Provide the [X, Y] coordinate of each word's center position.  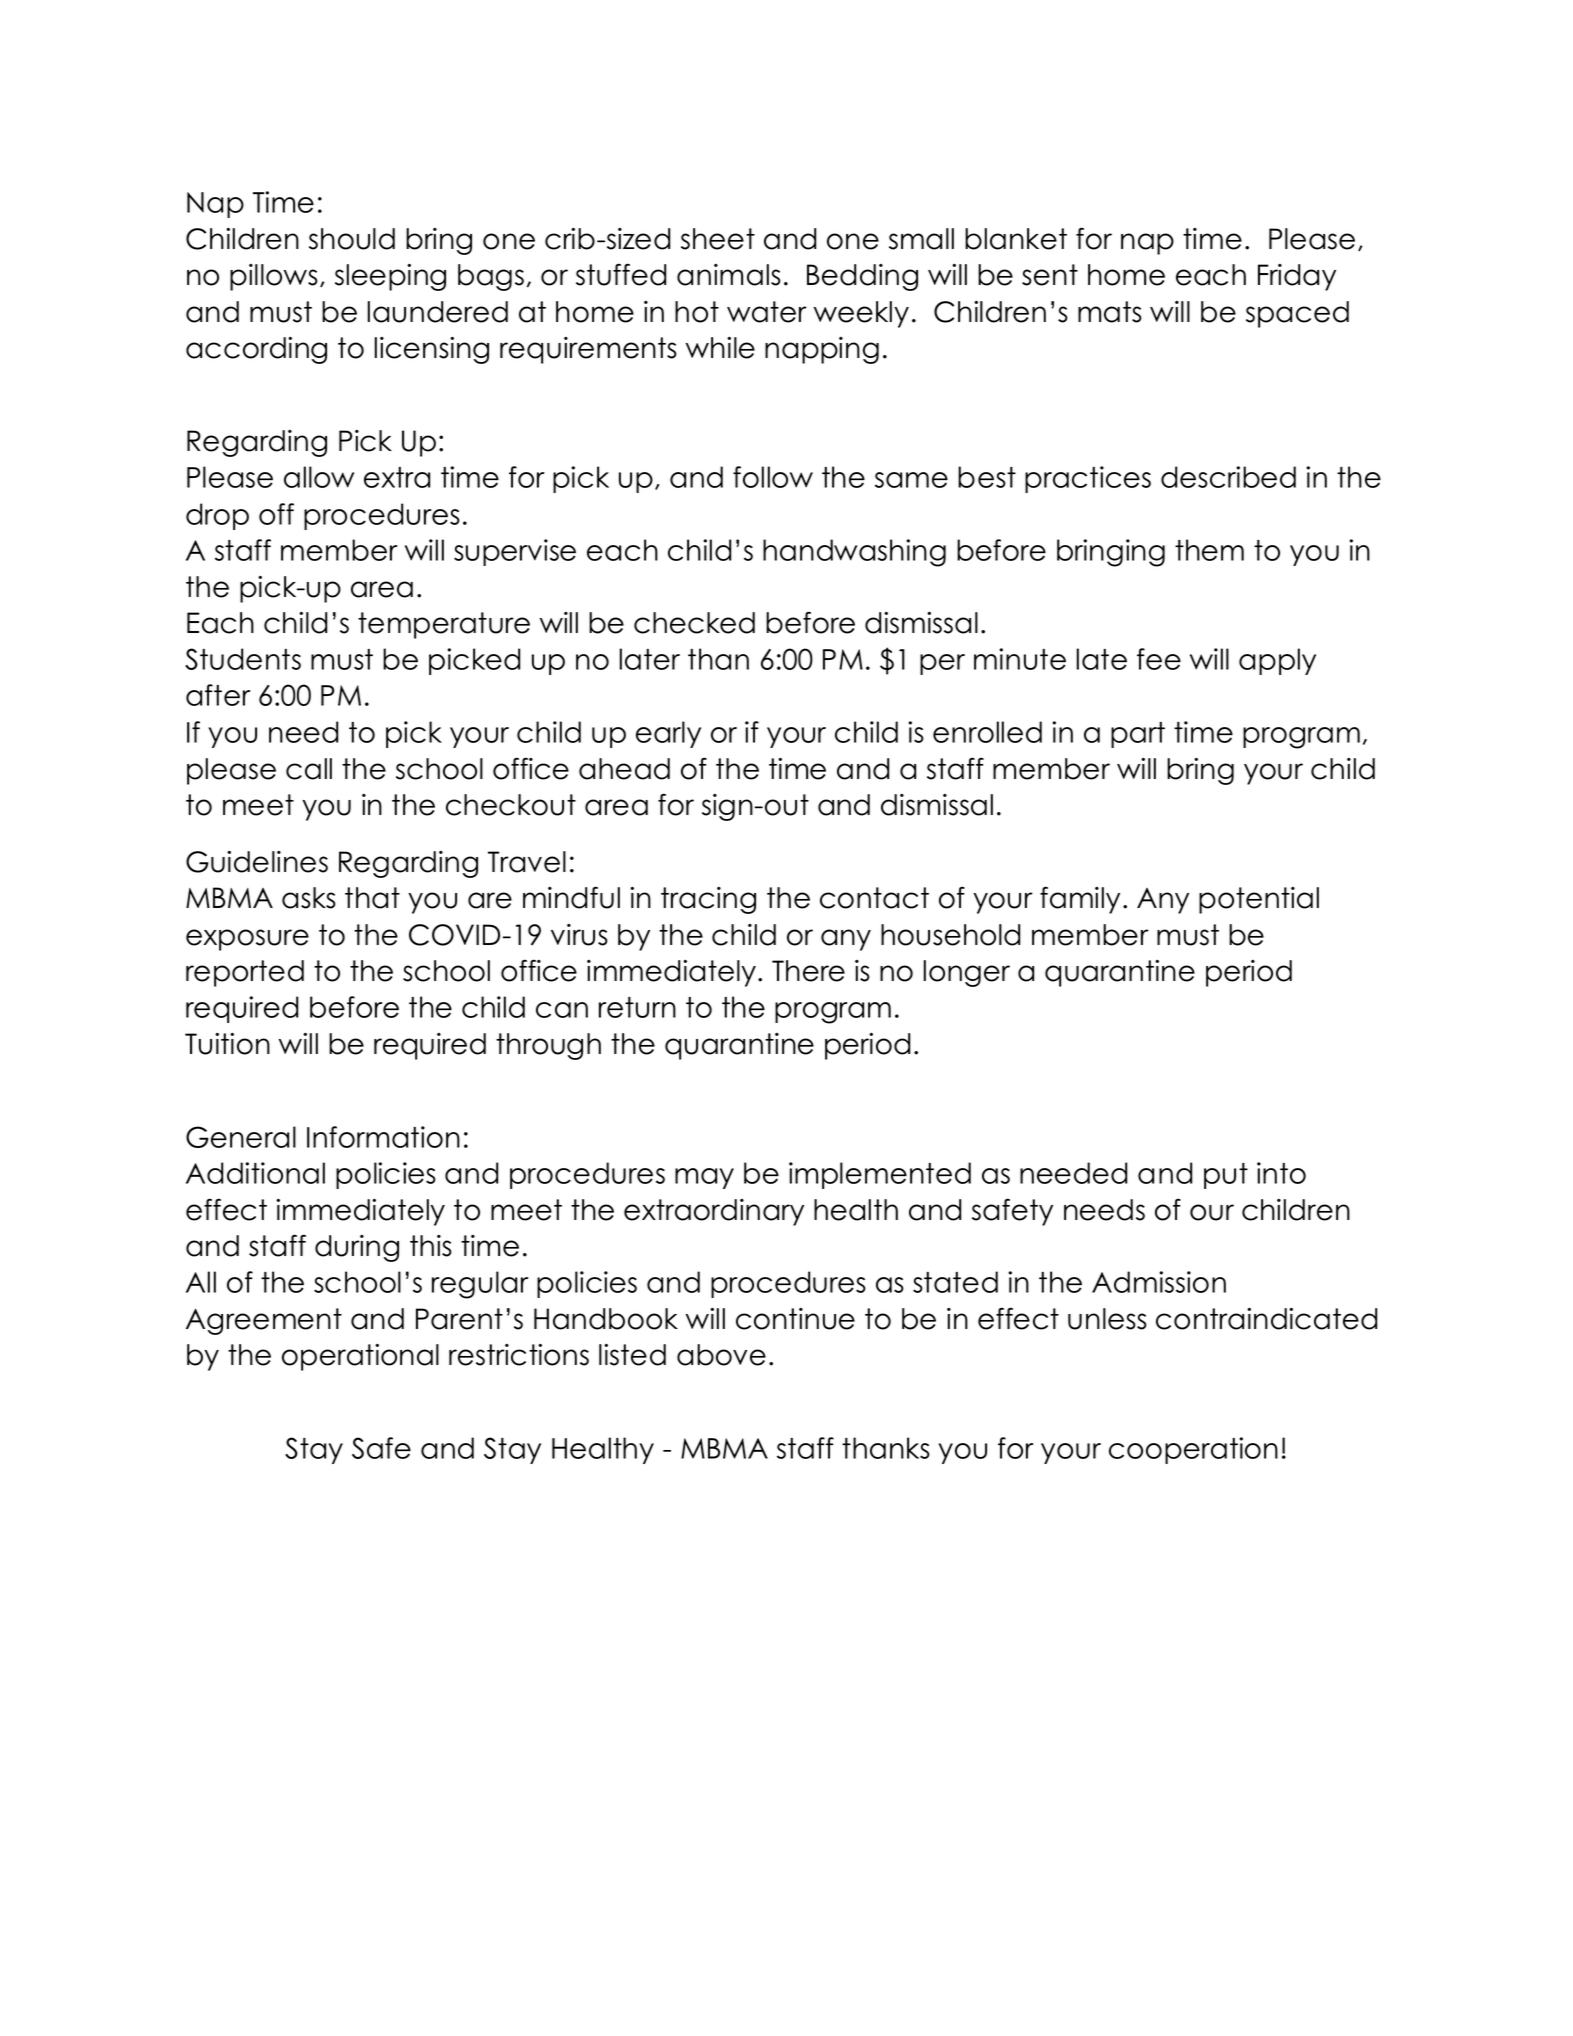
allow [319, 477]
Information [383, 1137]
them [1209, 550]
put [1226, 1176]
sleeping [390, 277]
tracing [708, 900]
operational [360, 1357]
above [721, 1355]
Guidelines [257, 862]
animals [729, 275]
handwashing [854, 553]
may [704, 1178]
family [1080, 900]
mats [1110, 312]
